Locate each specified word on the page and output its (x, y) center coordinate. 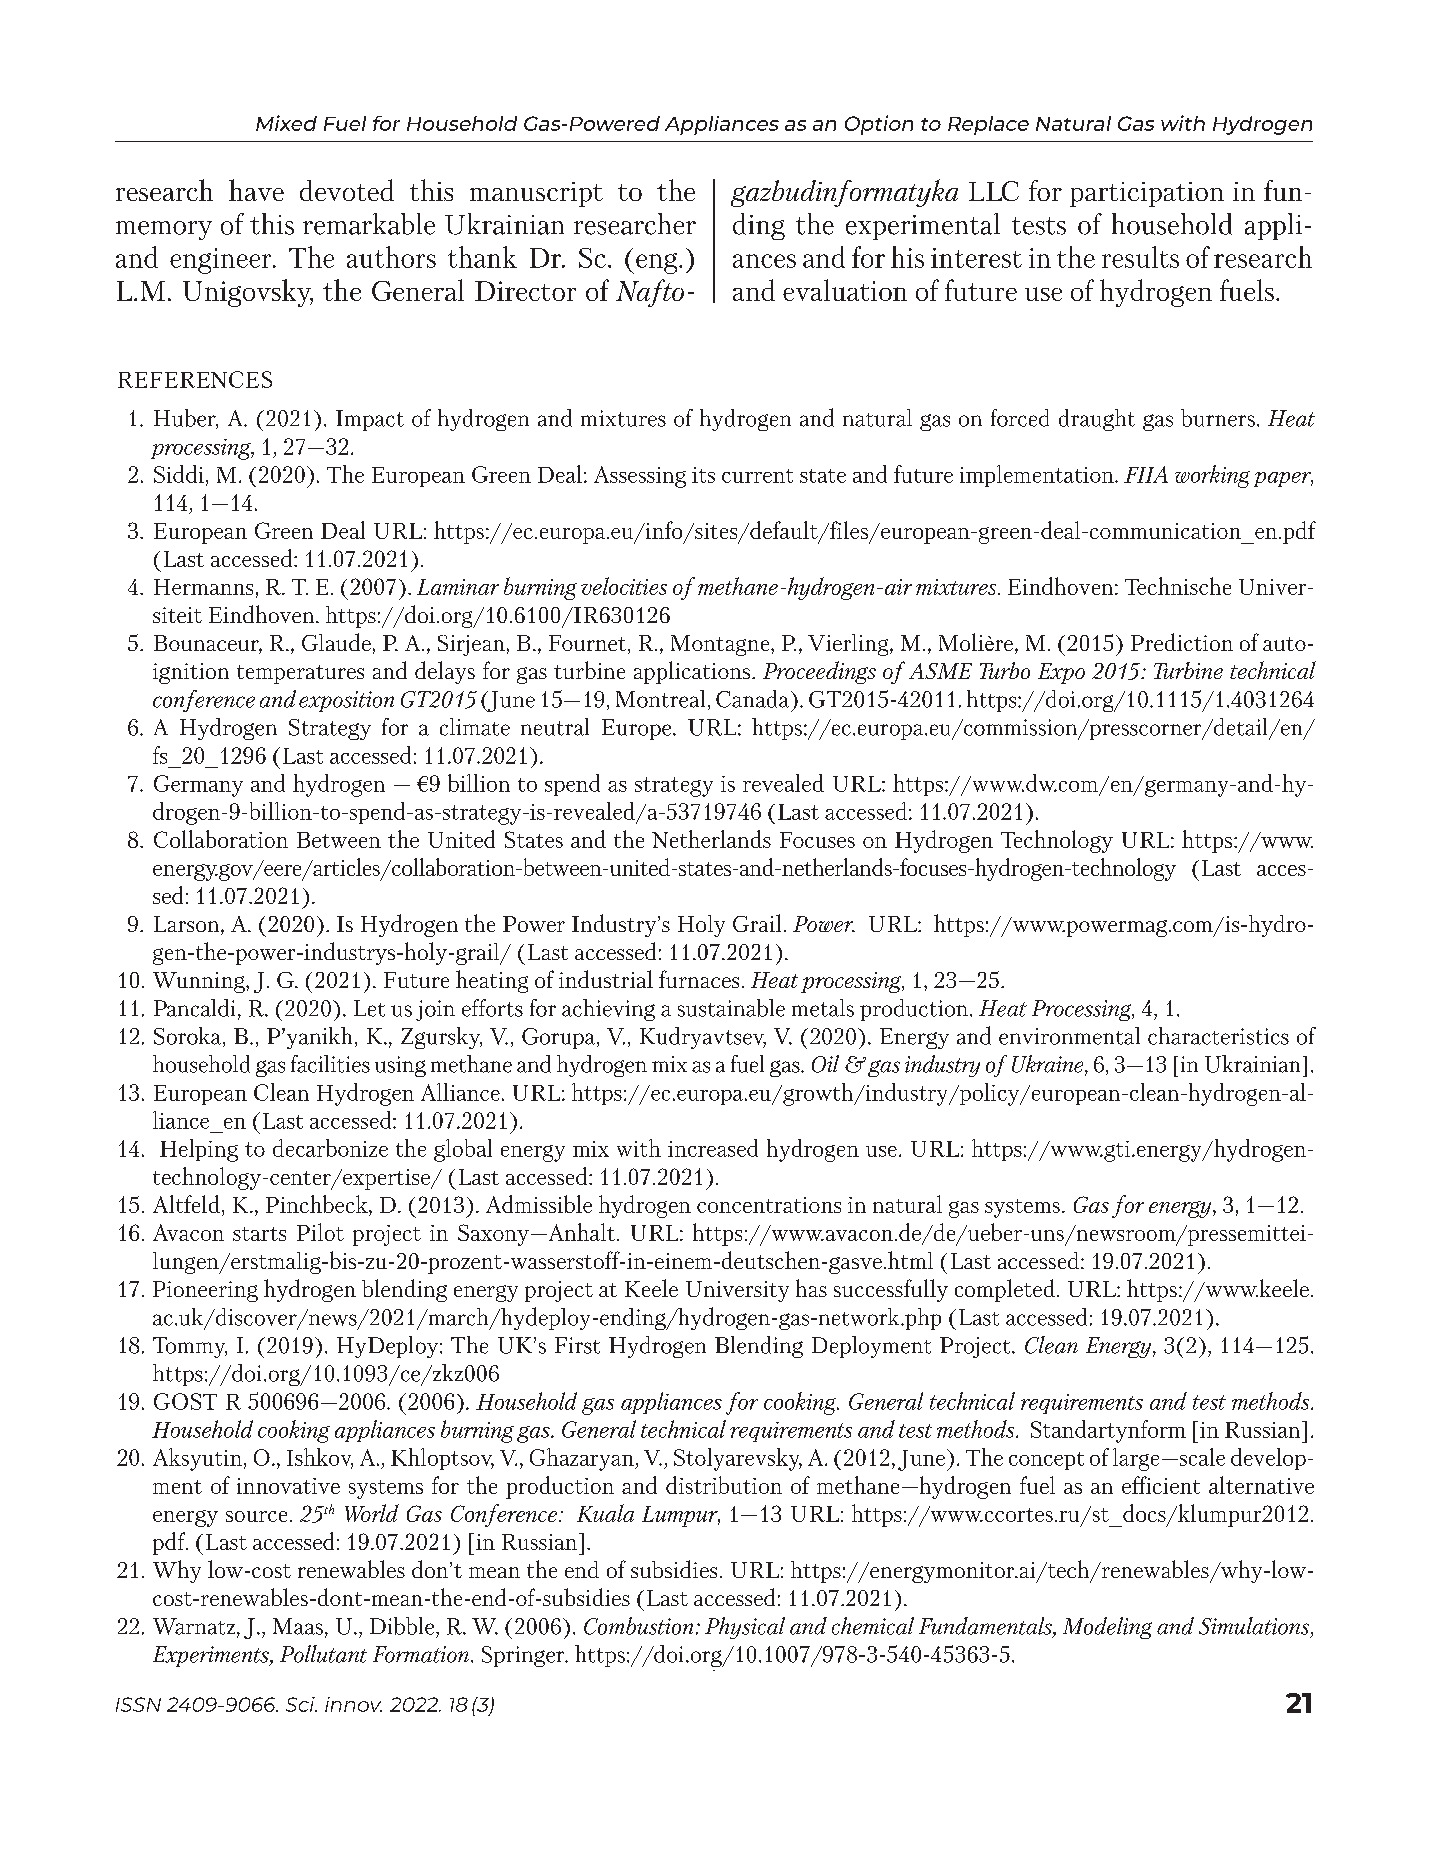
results (1140, 257)
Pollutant (323, 1654)
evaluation (845, 290)
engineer (222, 261)
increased (713, 1148)
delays (445, 672)
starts (259, 1234)
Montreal (660, 699)
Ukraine (1049, 1065)
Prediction (1182, 642)
